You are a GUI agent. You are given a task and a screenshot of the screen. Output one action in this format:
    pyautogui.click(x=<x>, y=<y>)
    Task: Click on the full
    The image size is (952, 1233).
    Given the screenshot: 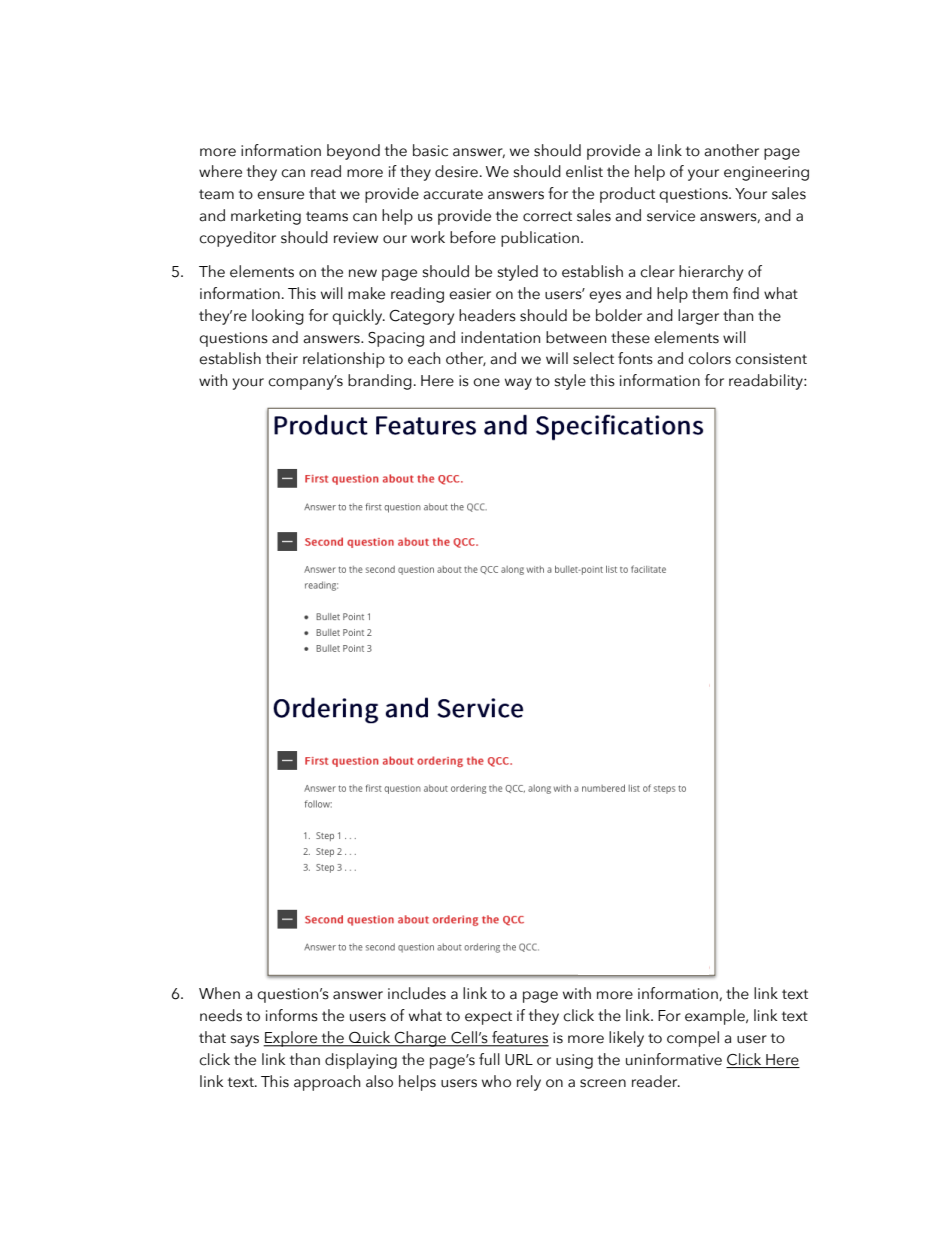 What is the action you would take?
    pyautogui.click(x=489, y=1059)
